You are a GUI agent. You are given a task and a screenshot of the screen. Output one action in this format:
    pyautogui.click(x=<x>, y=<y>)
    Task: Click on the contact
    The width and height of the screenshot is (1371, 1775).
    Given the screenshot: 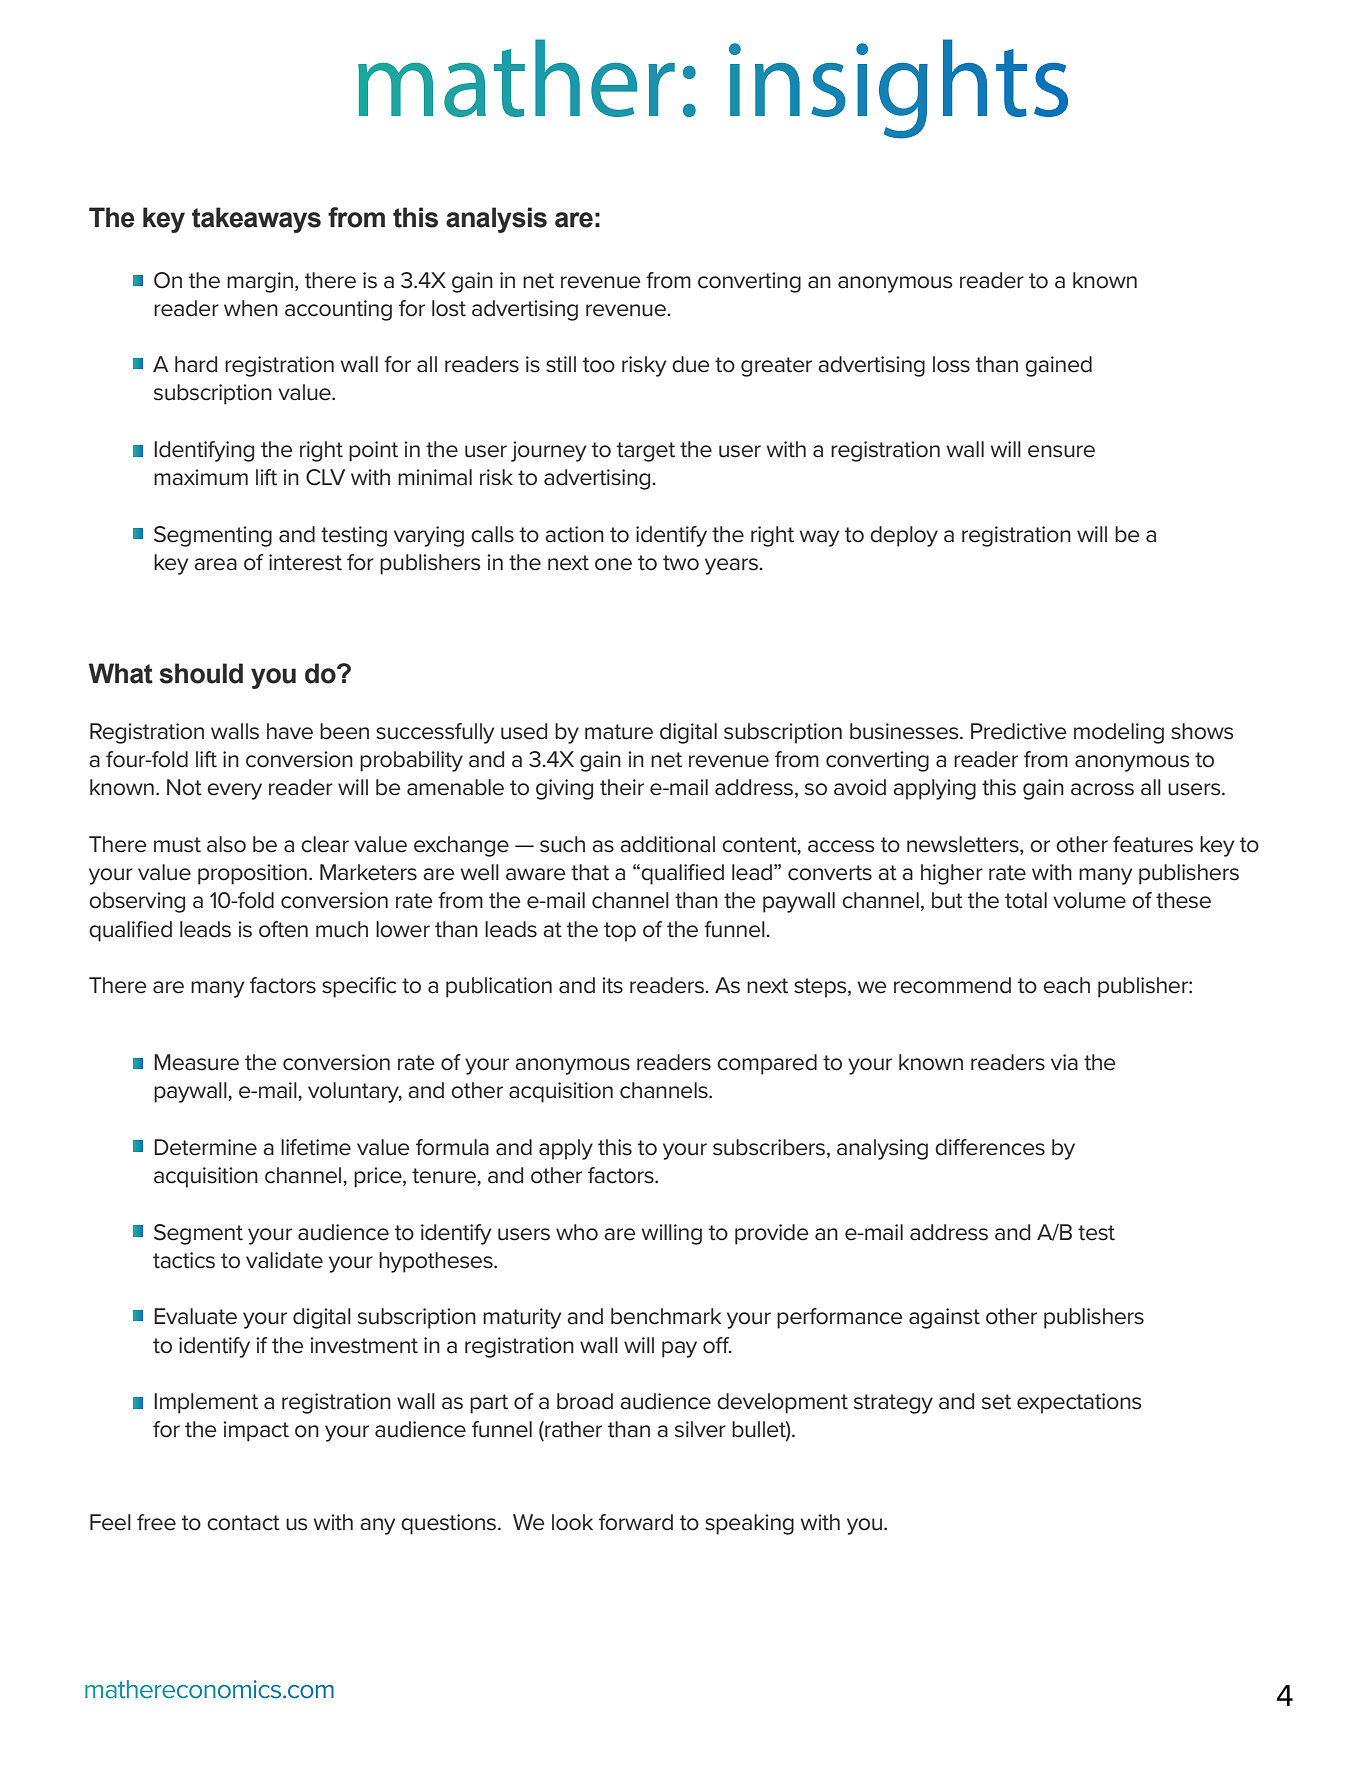 What is the action you would take?
    pyautogui.click(x=243, y=1523)
